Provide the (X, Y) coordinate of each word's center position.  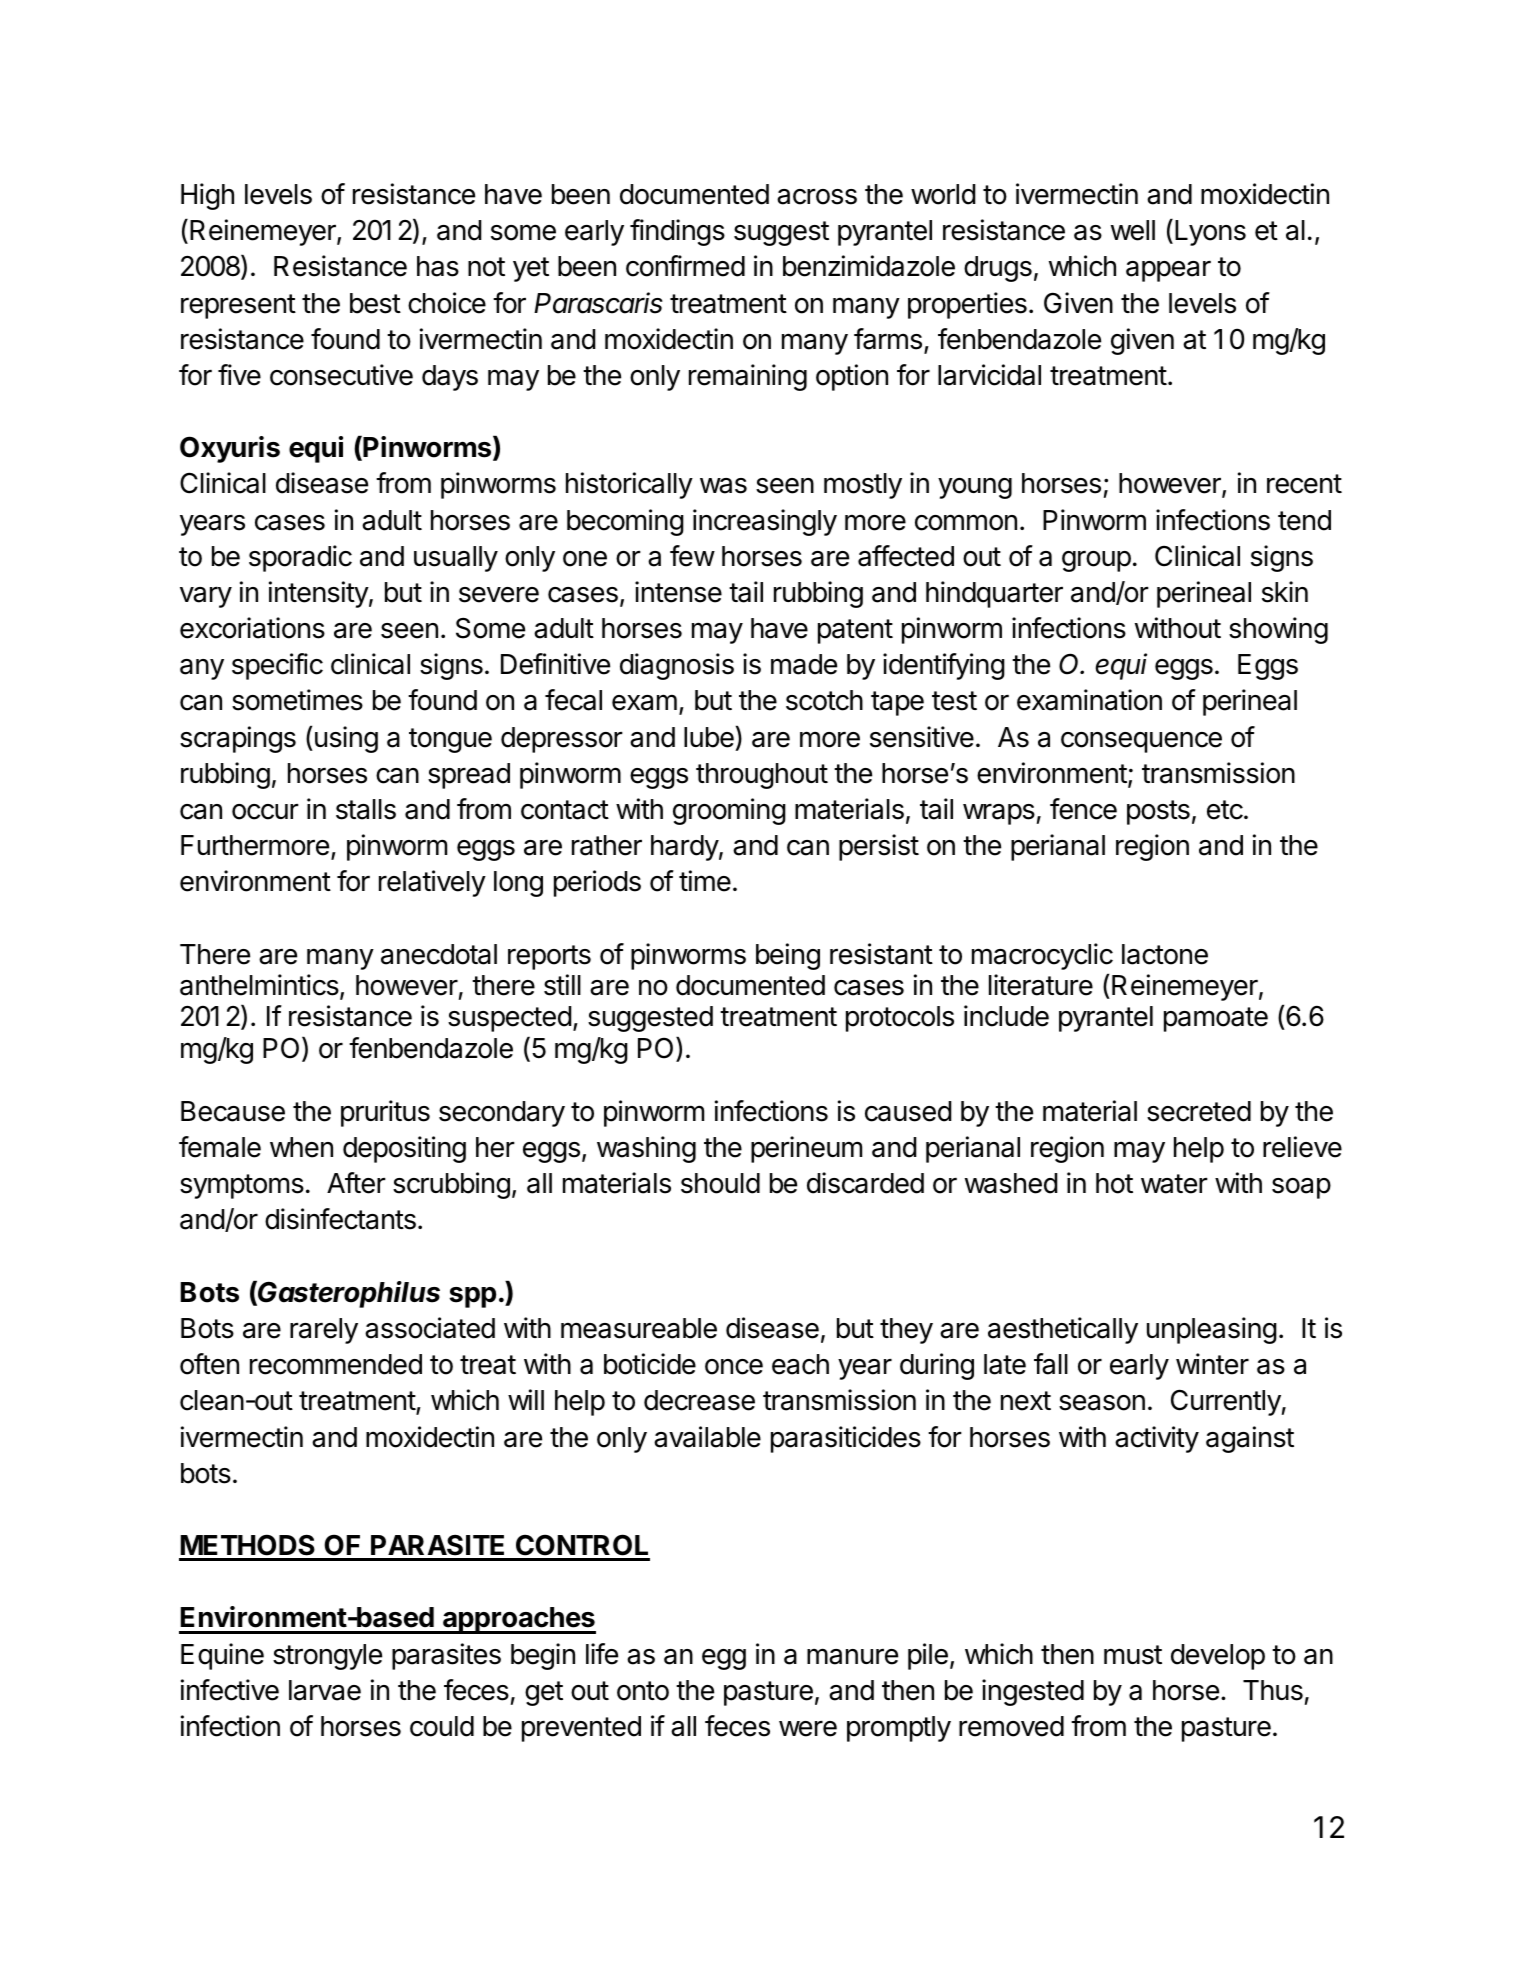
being (788, 956)
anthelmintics (259, 985)
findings (677, 232)
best (375, 303)
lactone (1165, 954)
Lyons (1210, 233)
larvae (325, 1690)
